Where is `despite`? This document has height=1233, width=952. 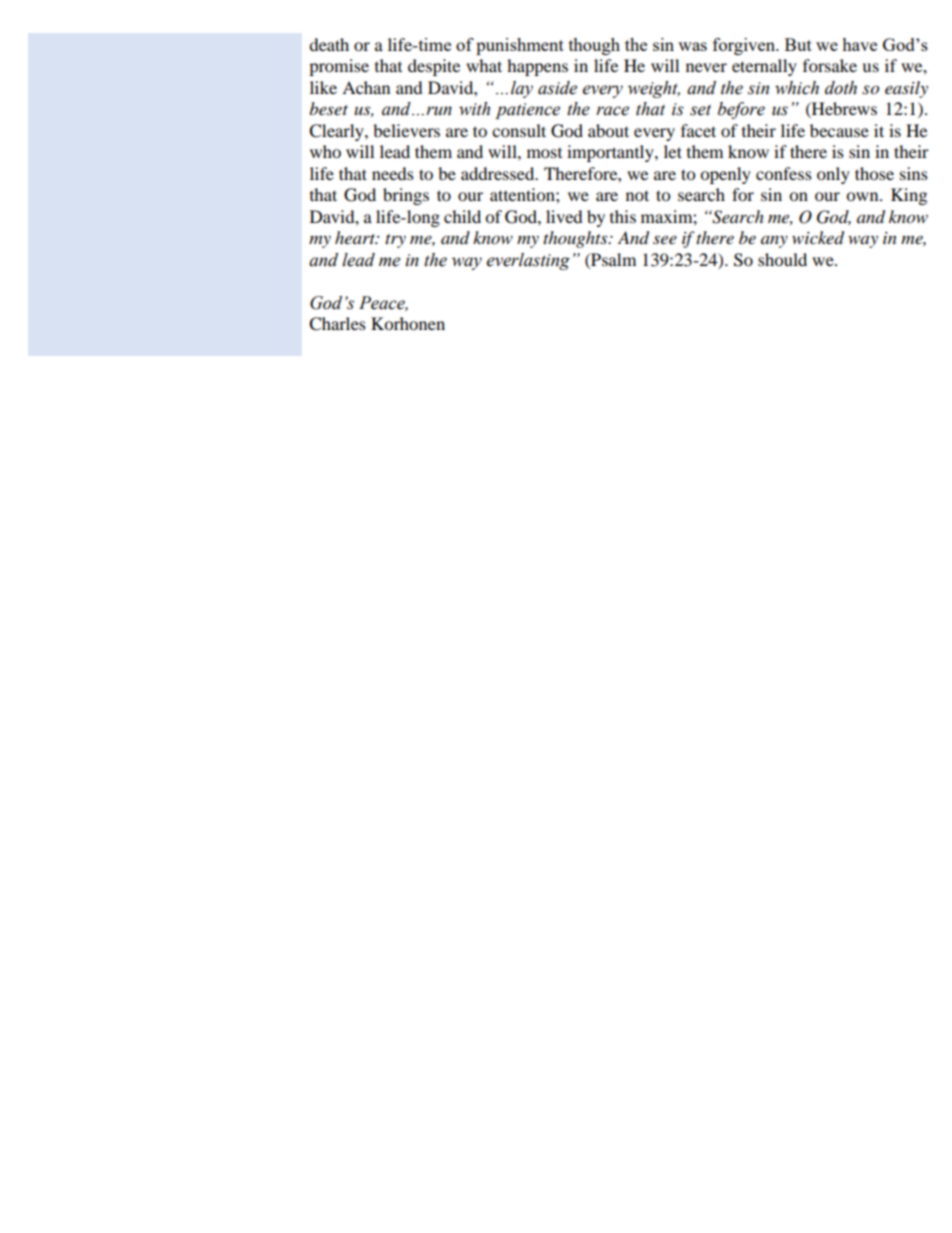
despite is located at coordinates (434, 67).
